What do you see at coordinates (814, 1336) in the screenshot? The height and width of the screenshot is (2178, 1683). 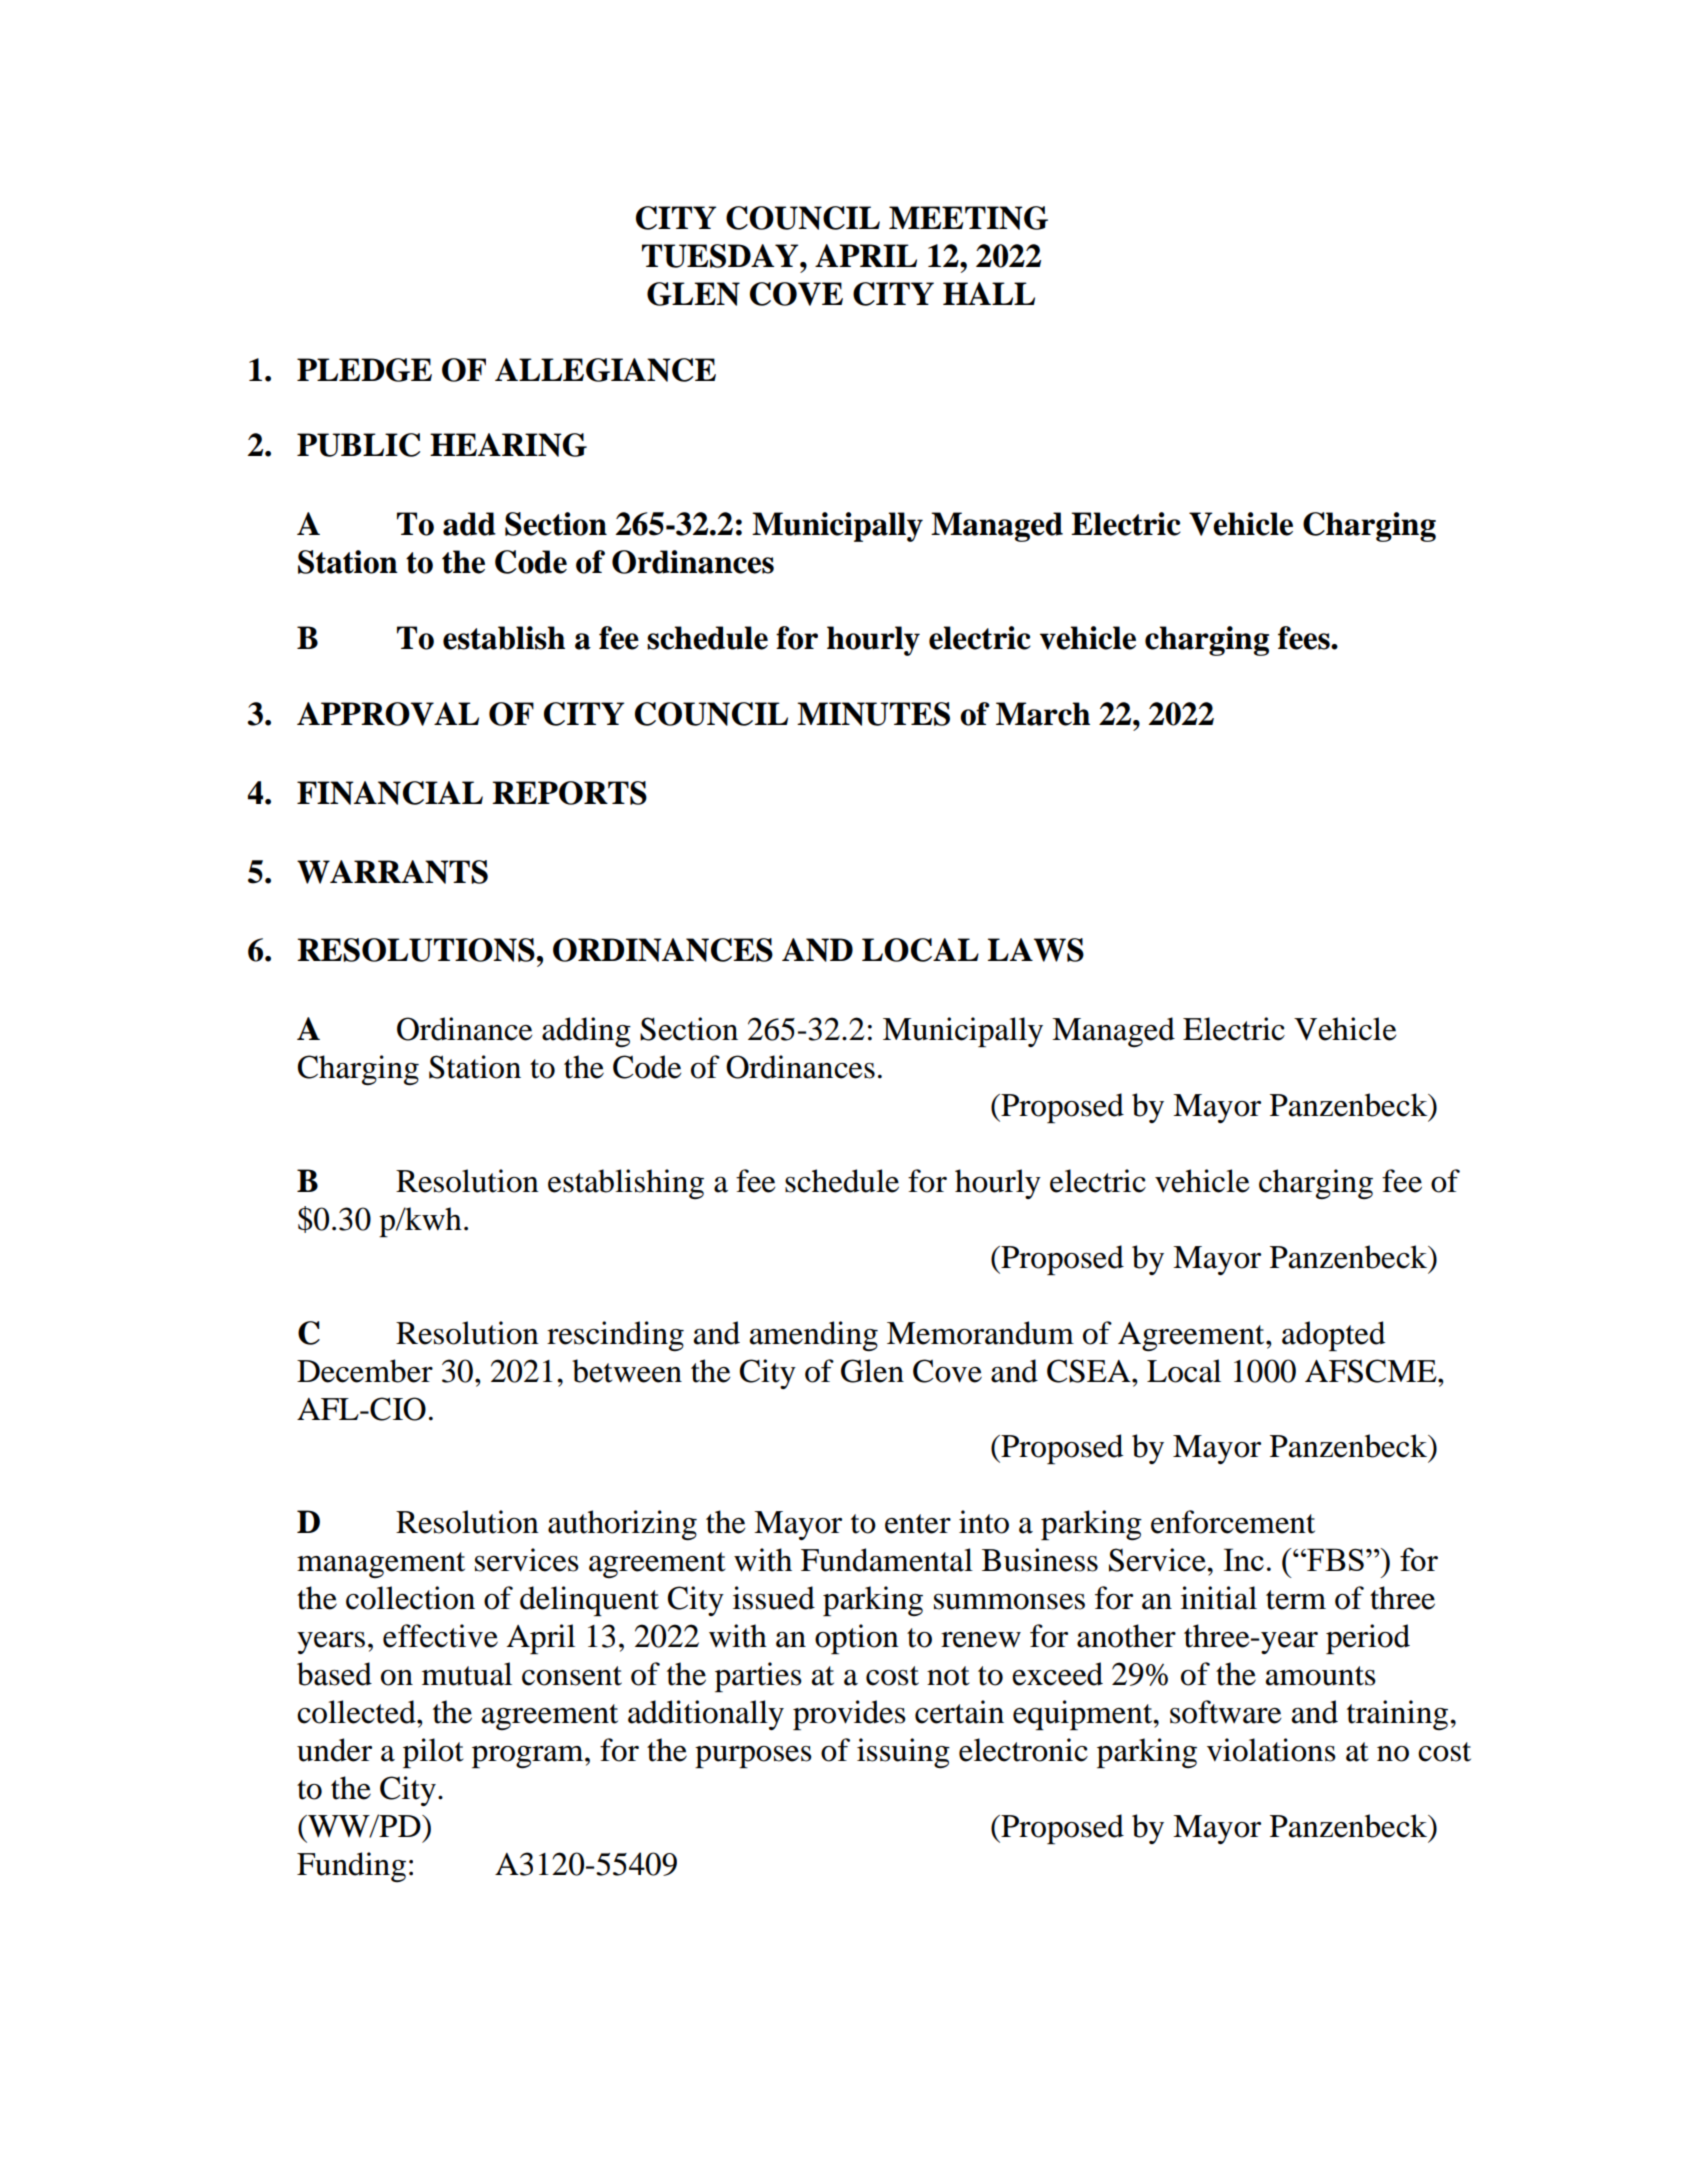 I see `amending` at bounding box center [814, 1336].
